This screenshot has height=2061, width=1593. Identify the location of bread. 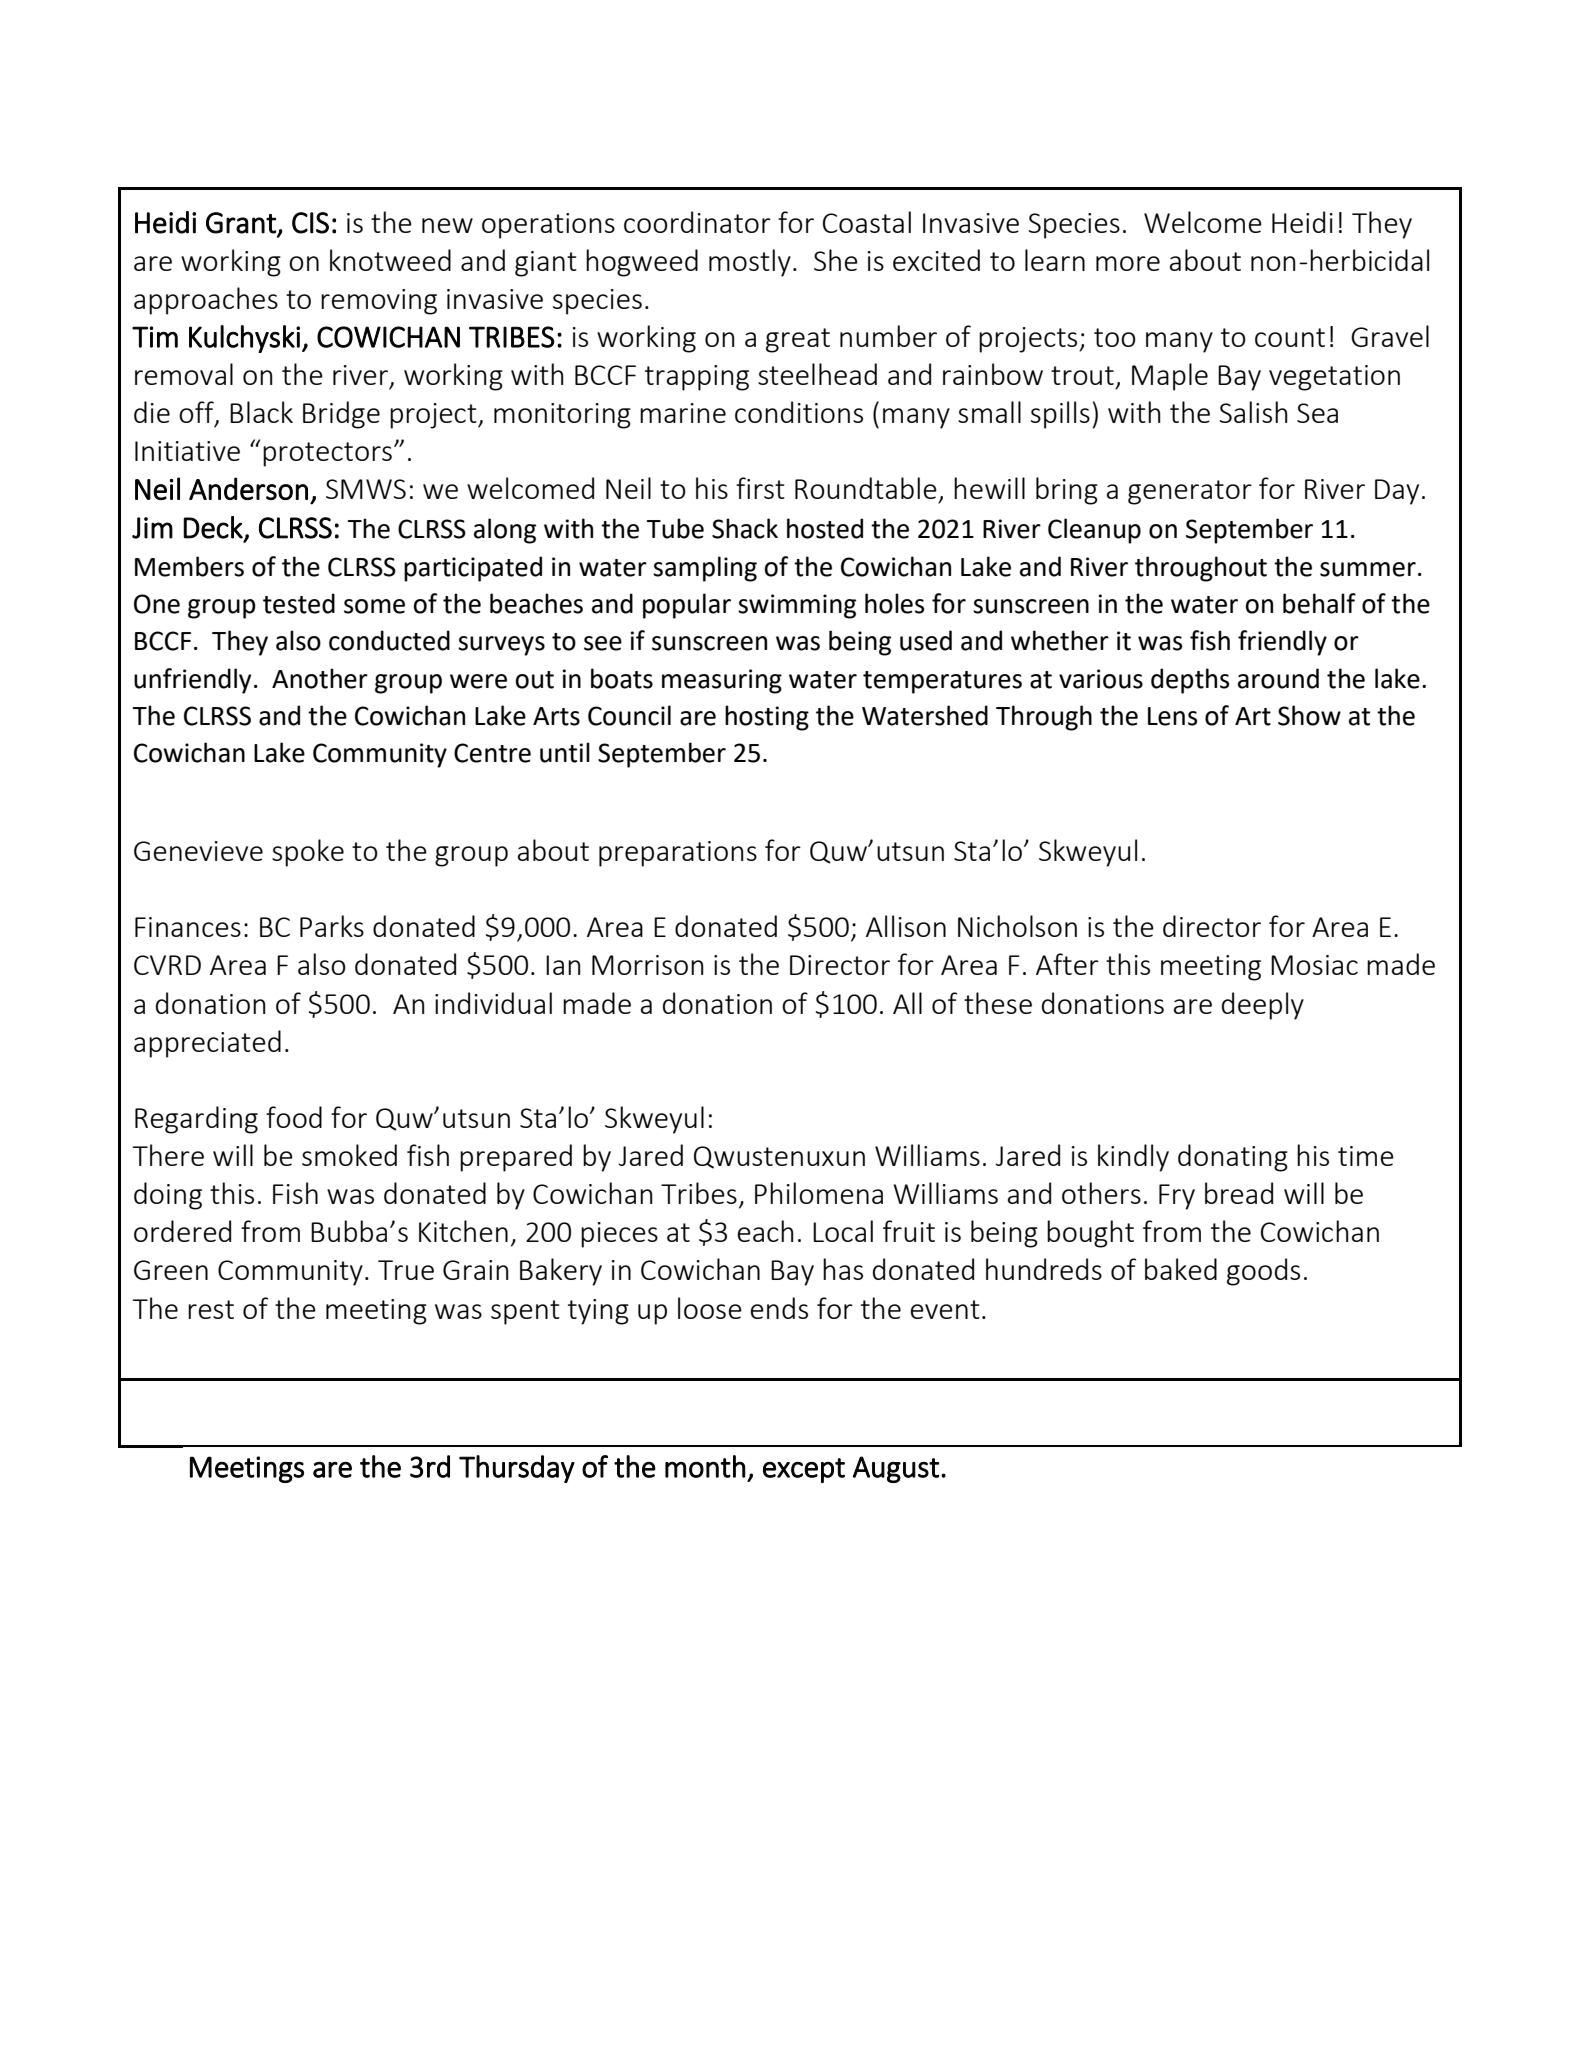
(1239, 1193).
